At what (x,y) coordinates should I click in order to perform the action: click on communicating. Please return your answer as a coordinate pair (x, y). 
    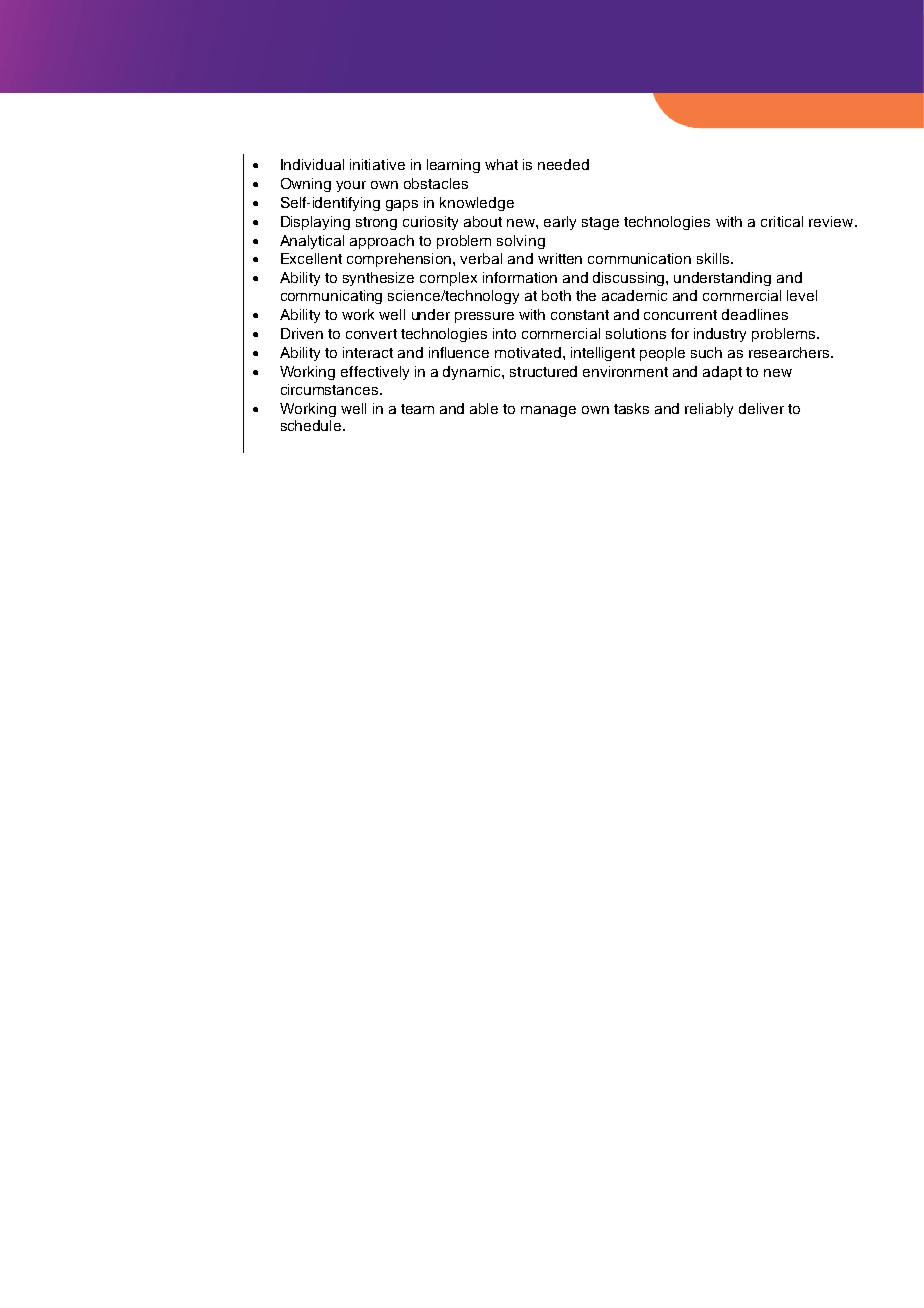
    Looking at the image, I should click on (331, 297).
